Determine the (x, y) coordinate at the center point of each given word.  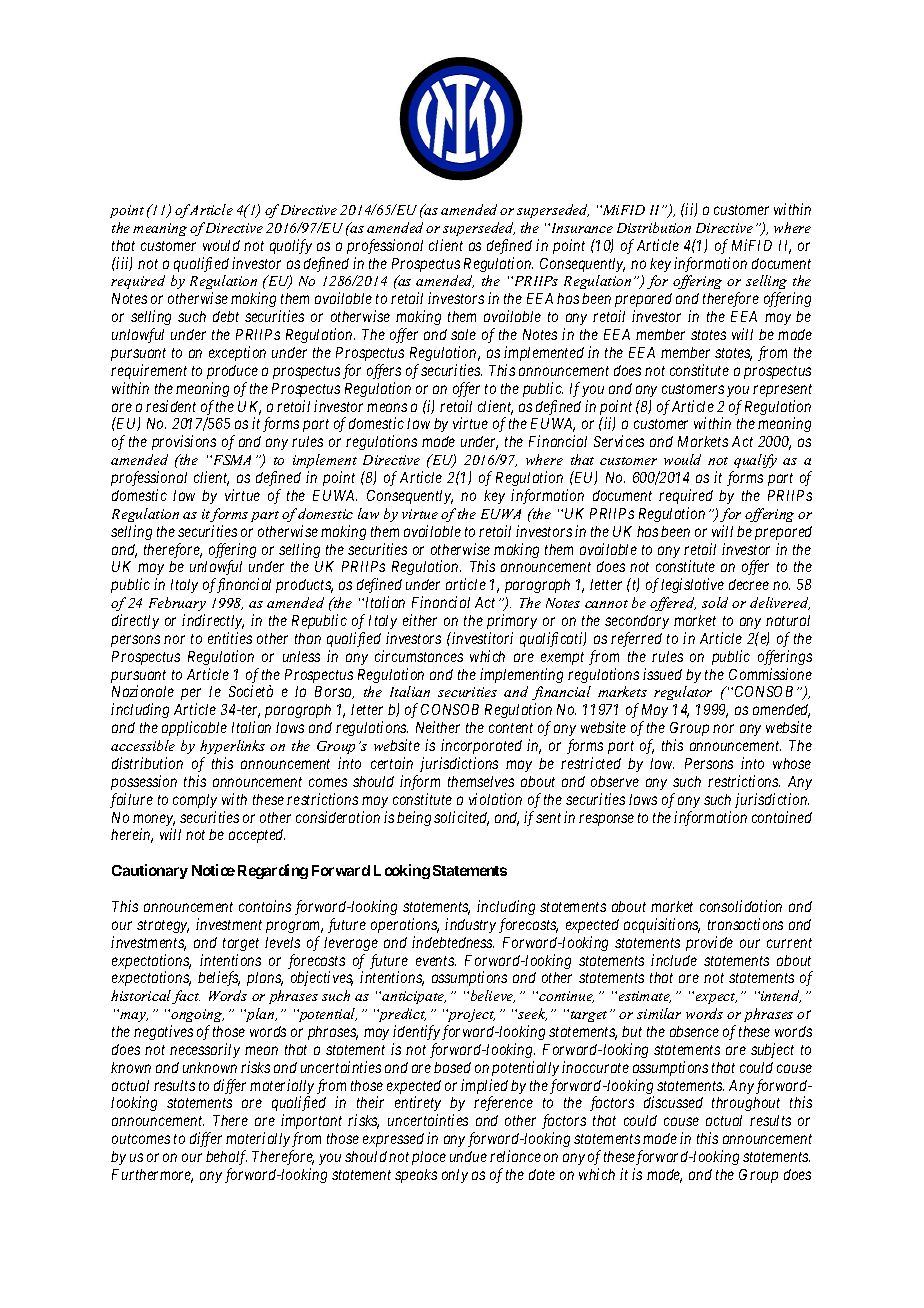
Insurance (580, 228)
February (177, 604)
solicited (461, 818)
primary (512, 621)
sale (463, 334)
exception (237, 353)
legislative (692, 585)
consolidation (741, 906)
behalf (226, 1157)
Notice (213, 870)
